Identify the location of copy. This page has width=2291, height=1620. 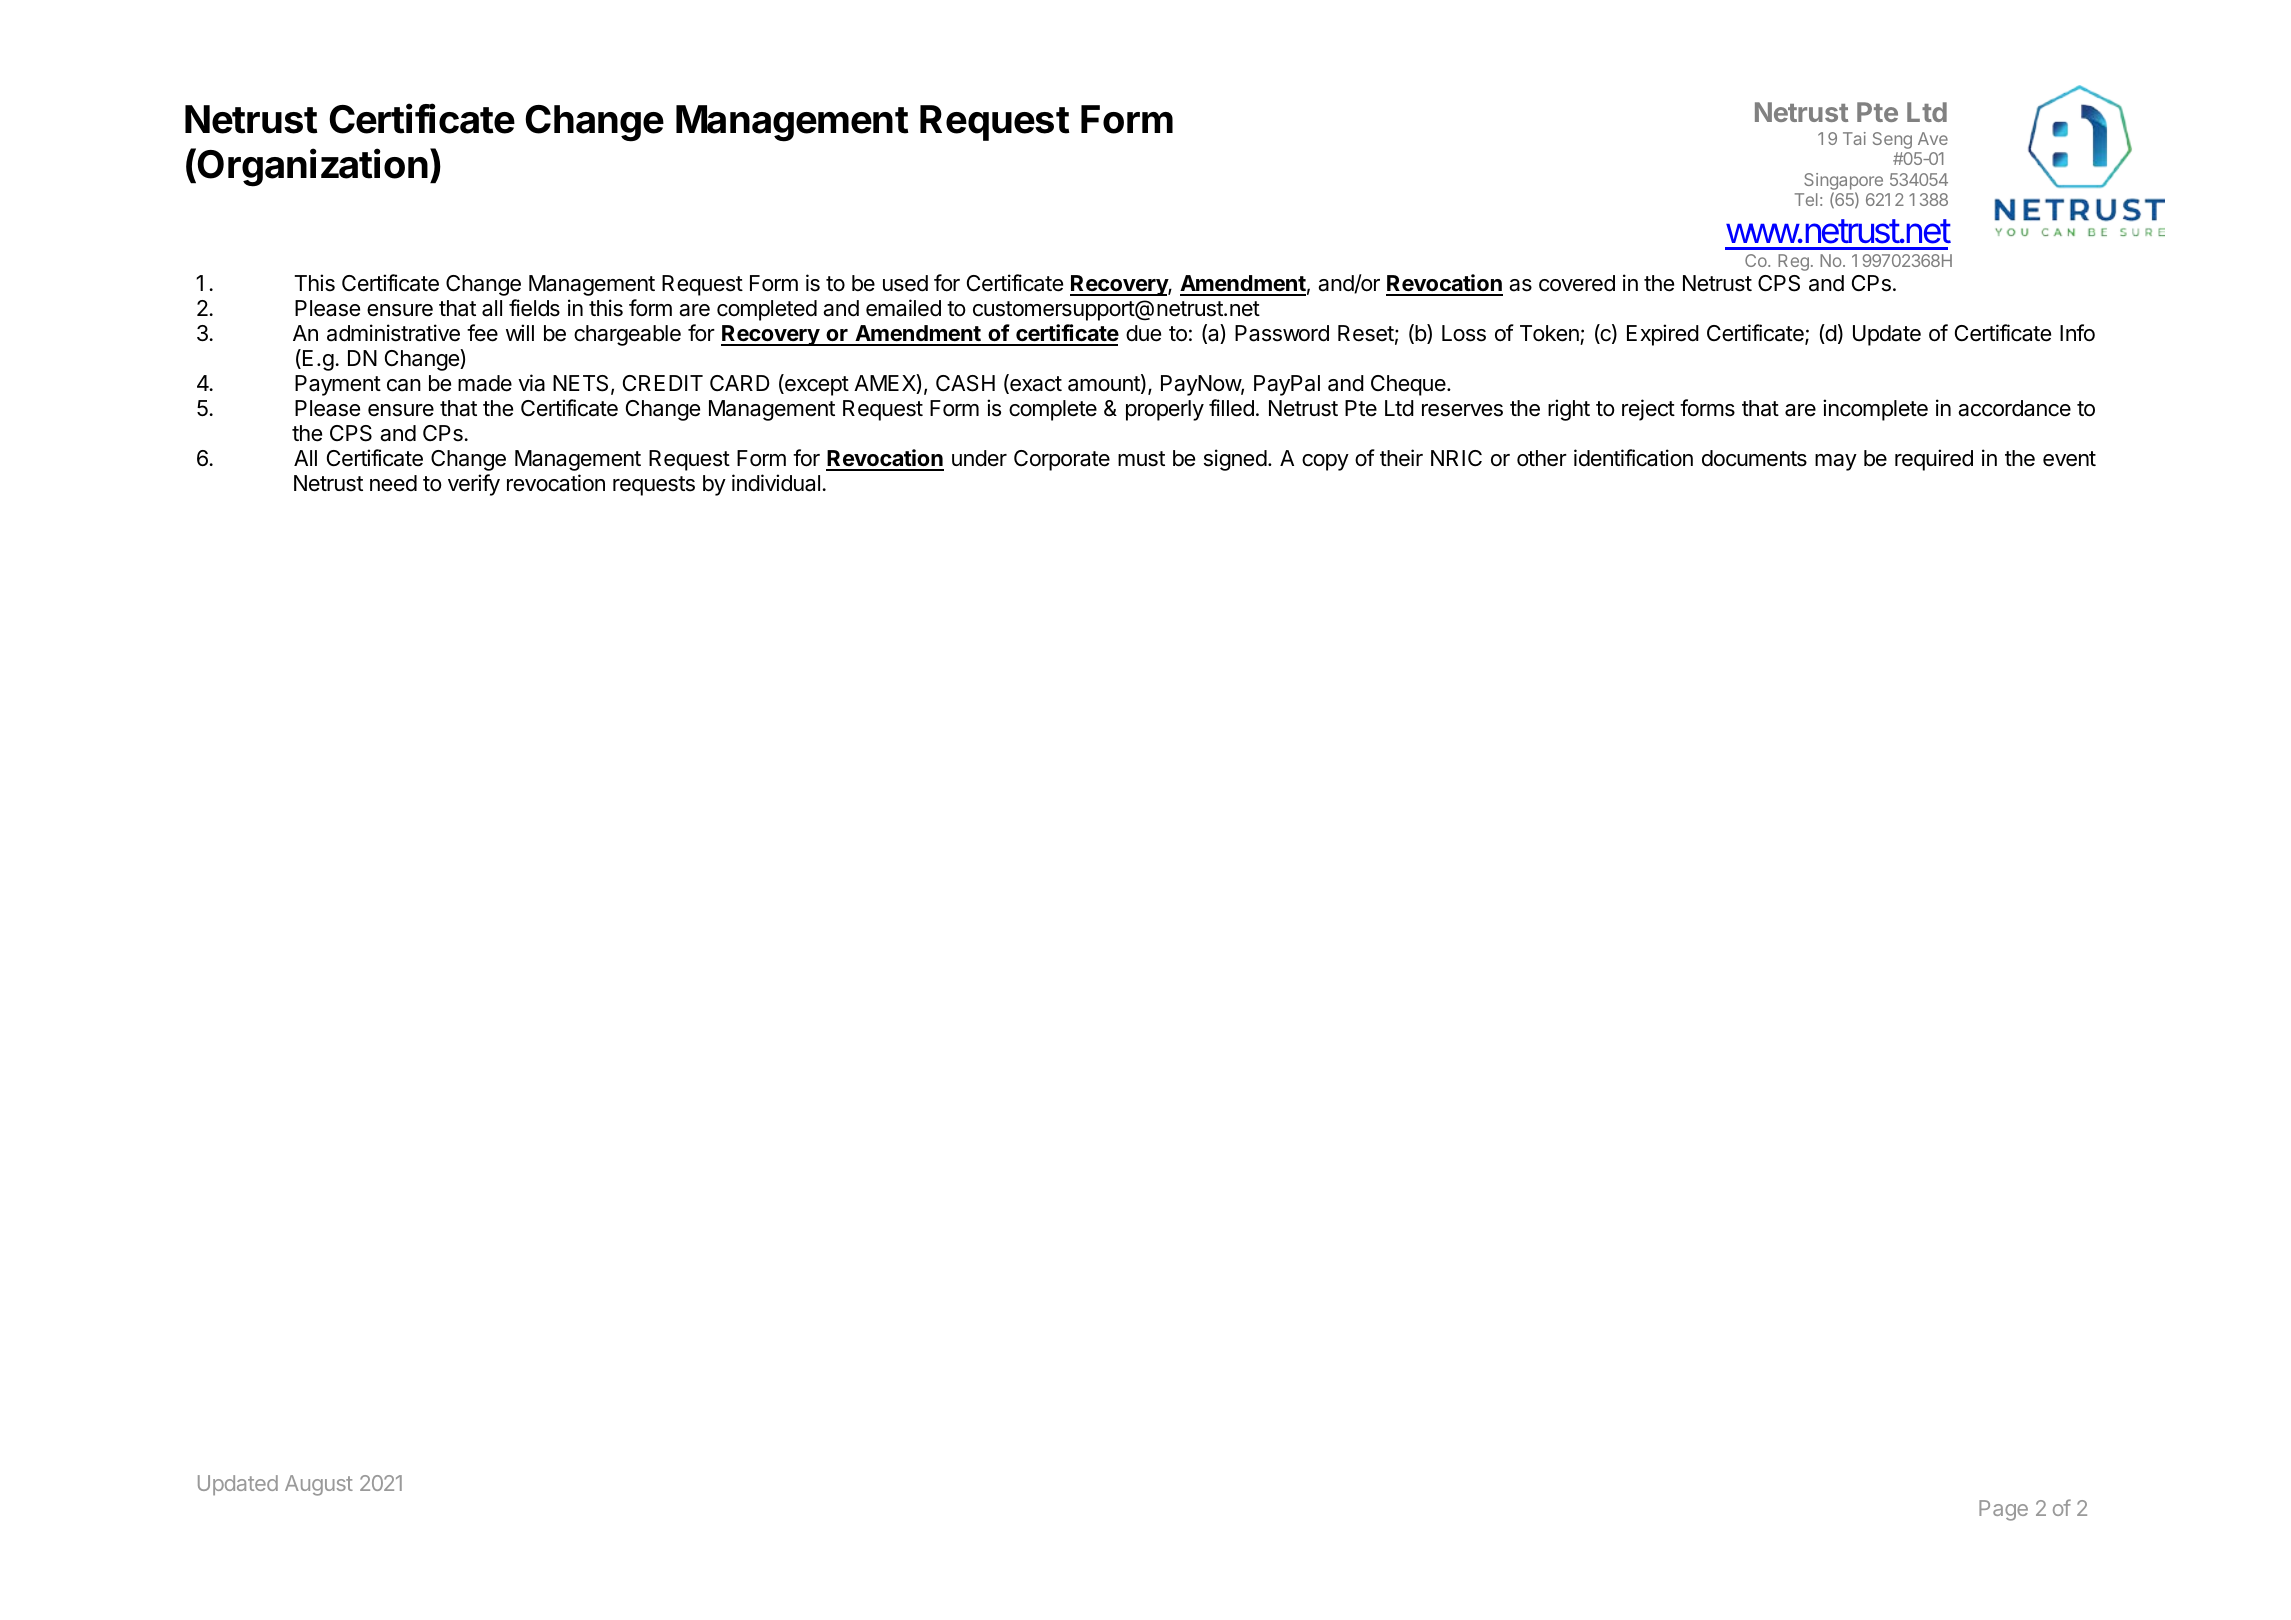
(1325, 462).
